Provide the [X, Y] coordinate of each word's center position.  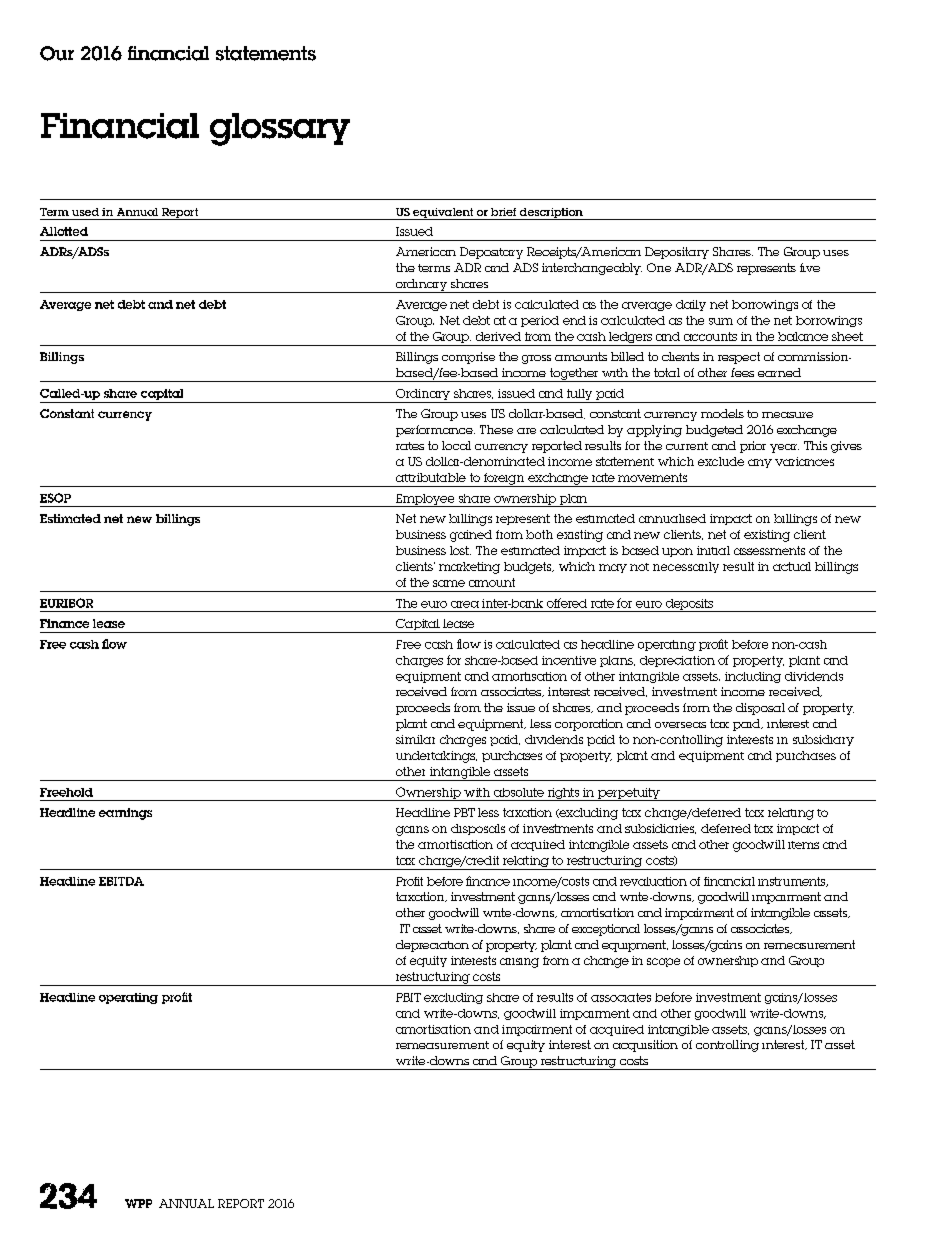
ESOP [55, 498]
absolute [519, 792]
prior [753, 447]
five [810, 267]
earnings [125, 814]
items [803, 845]
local [456, 445]
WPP [138, 1203]
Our [57, 53]
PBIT [408, 997]
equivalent [443, 214]
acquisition [645, 1046]
